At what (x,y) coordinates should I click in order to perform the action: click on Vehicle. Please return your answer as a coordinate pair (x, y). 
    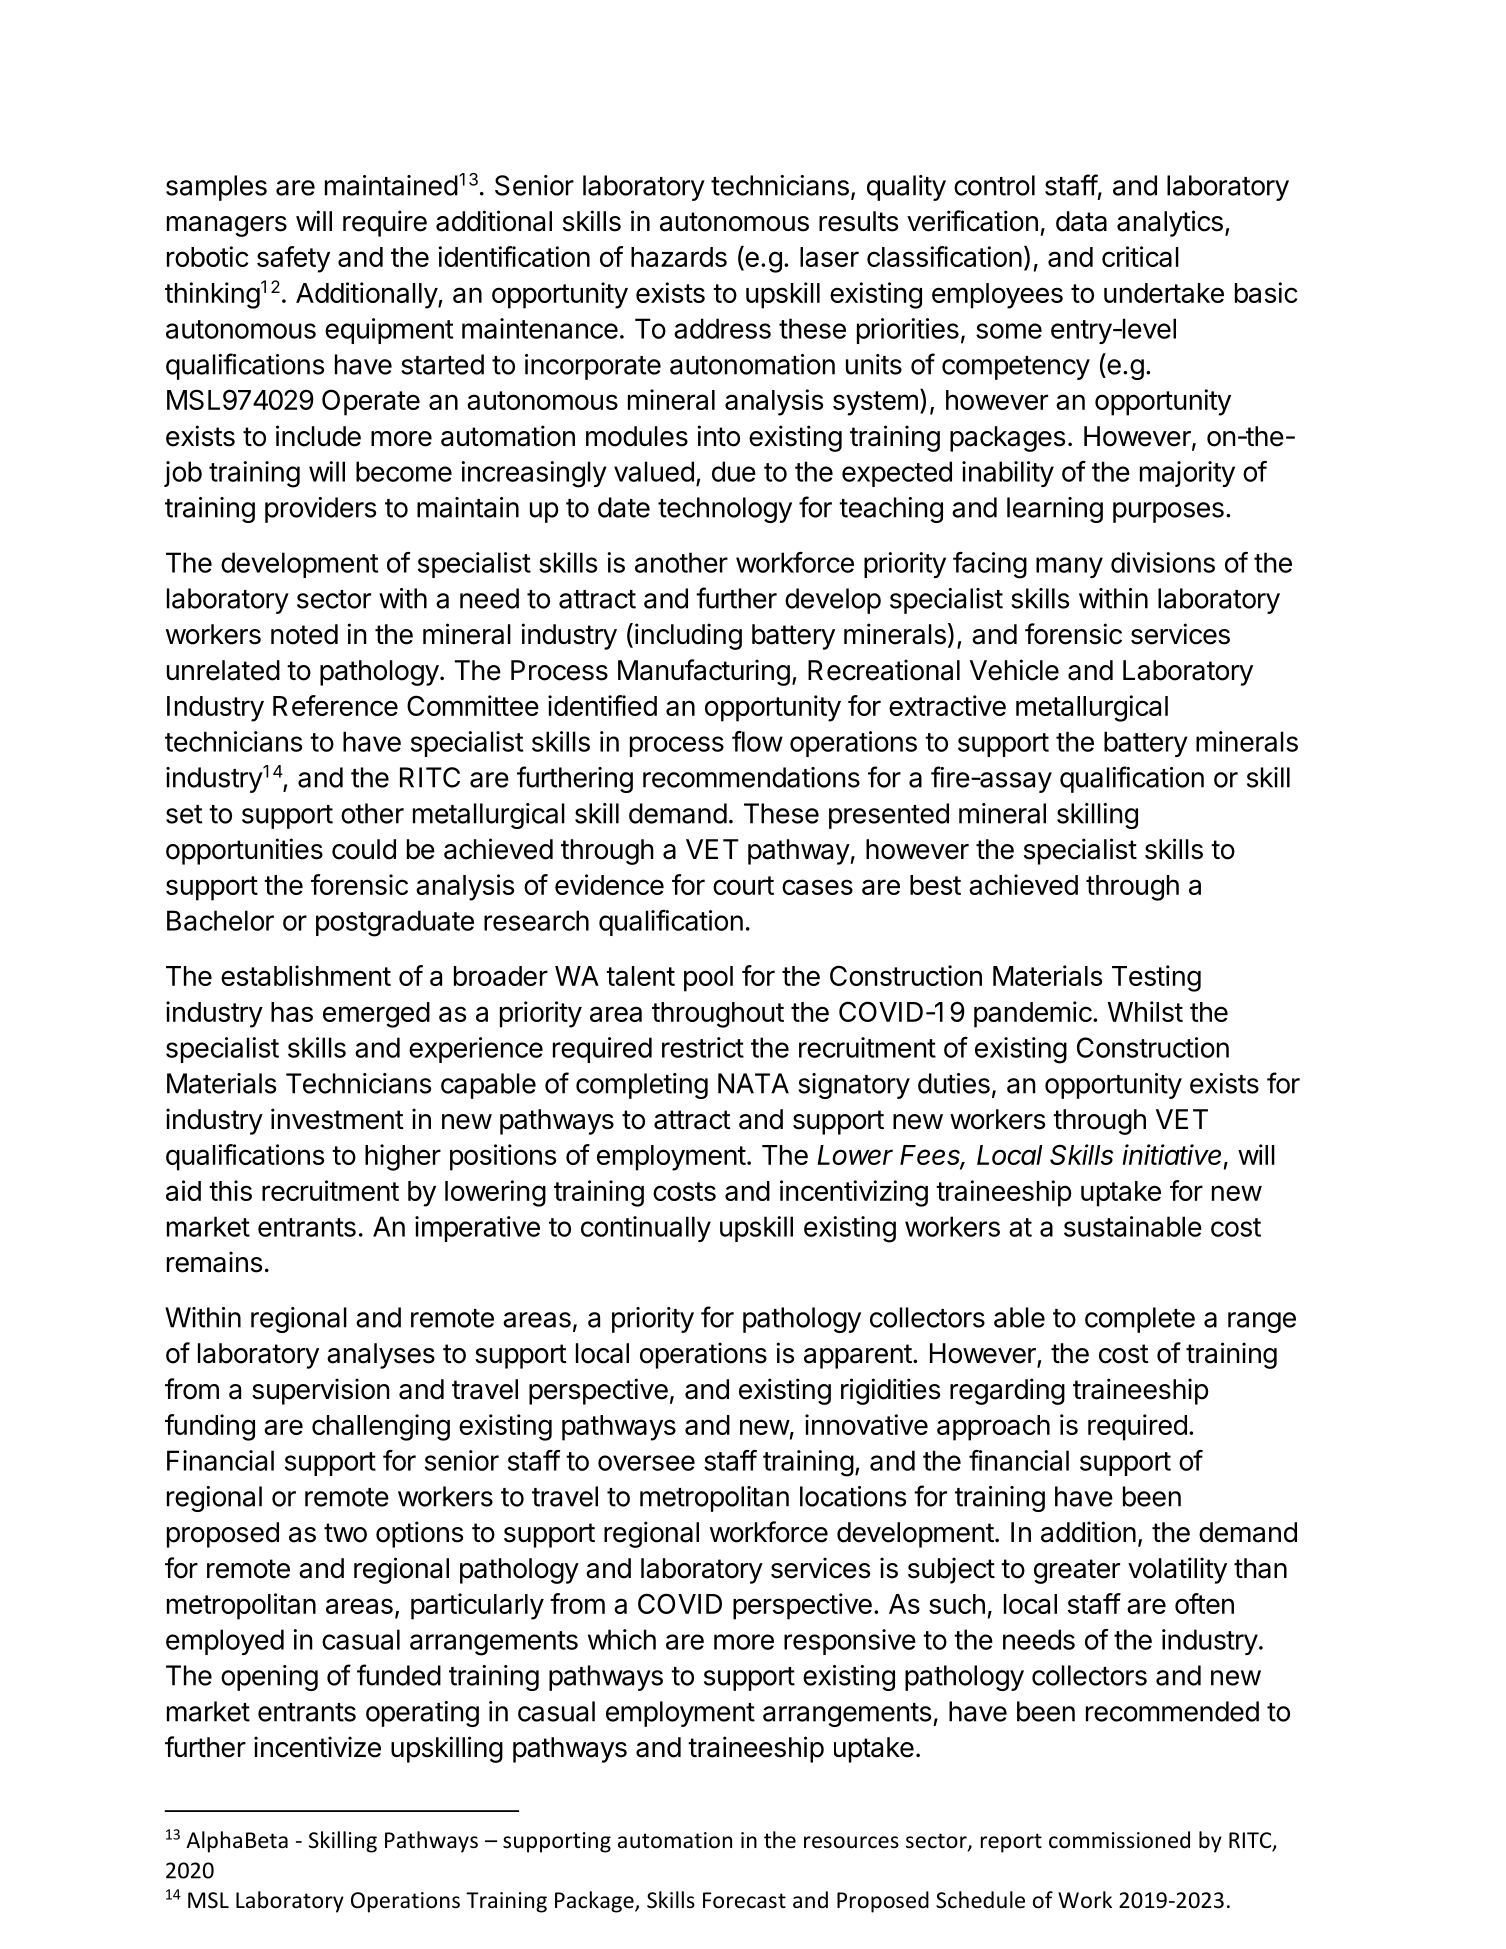
    Looking at the image, I should click on (1014, 670).
